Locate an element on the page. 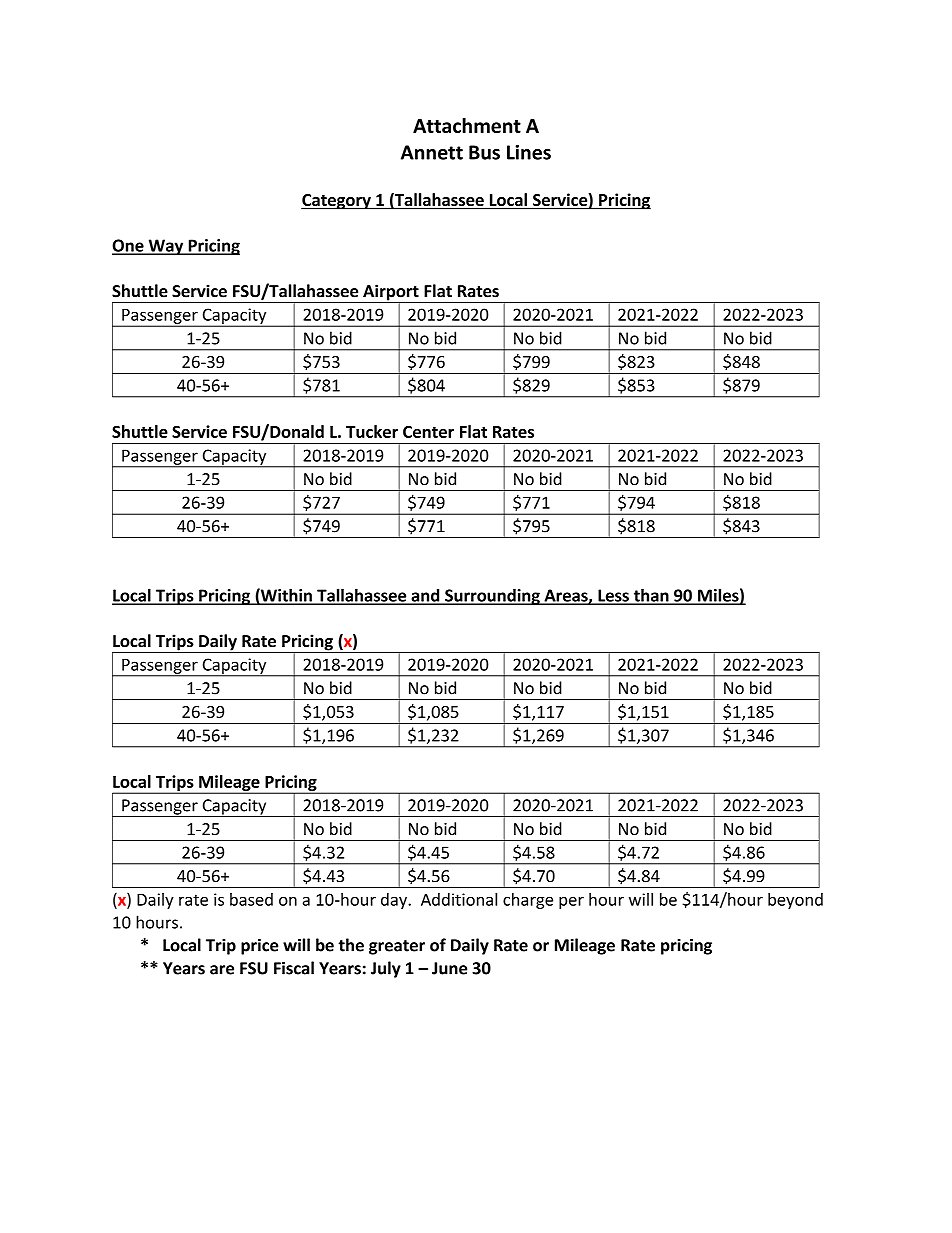 The width and height of the document is (952, 1233). Bus is located at coordinates (484, 152).
